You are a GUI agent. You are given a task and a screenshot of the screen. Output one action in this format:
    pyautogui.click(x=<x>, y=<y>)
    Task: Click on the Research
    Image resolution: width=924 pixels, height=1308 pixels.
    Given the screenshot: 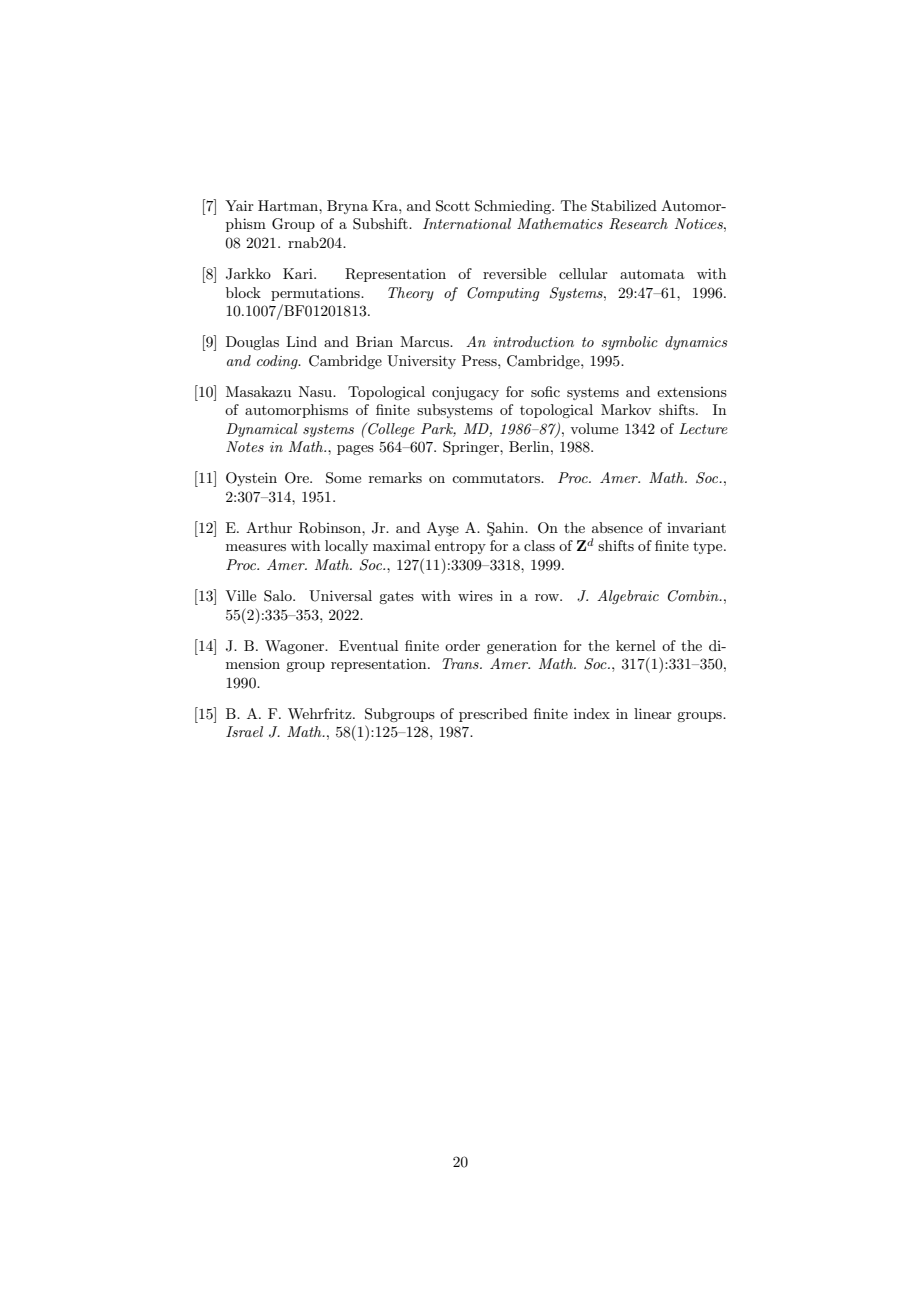 What is the action you would take?
    pyautogui.click(x=638, y=224)
